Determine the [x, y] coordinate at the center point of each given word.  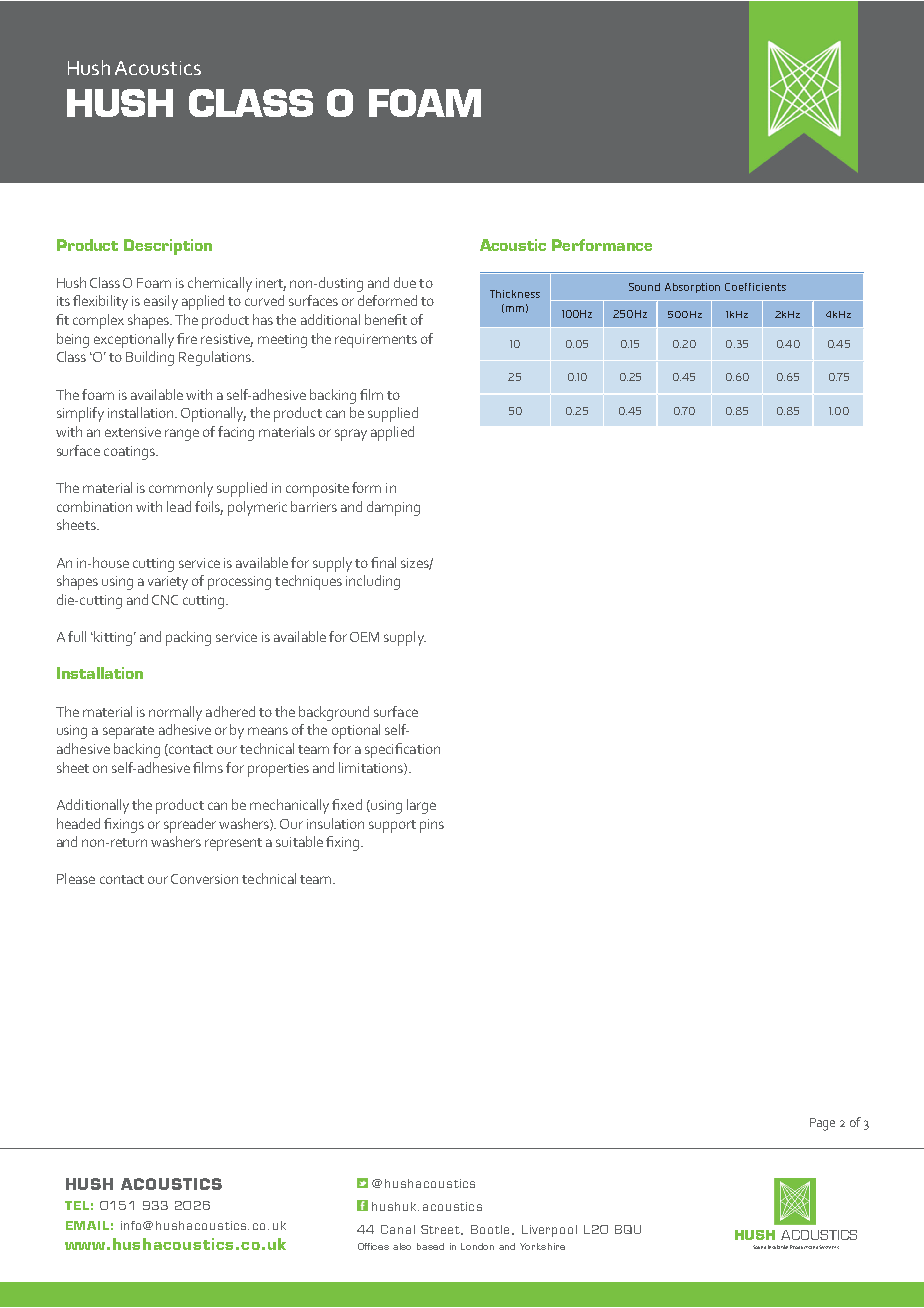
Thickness [515, 294]
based [430, 1246]
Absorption [692, 288]
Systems [829, 1247]
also [402, 1246]
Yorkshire [542, 1246]
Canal [398, 1229]
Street [442, 1230]
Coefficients [755, 287]
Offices [373, 1246]
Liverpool [549, 1231]
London [477, 1246]
